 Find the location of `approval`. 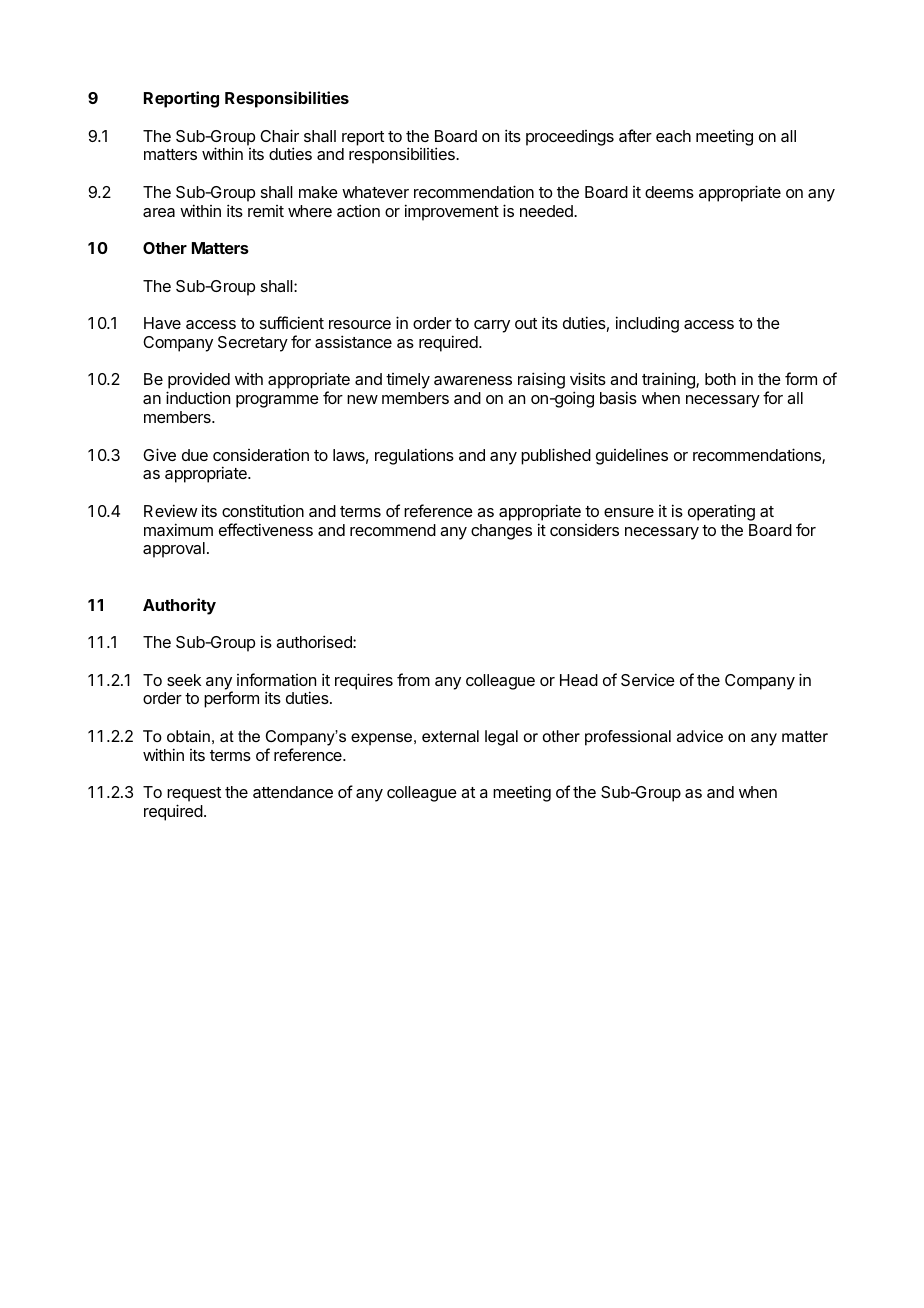

approval is located at coordinates (174, 550).
